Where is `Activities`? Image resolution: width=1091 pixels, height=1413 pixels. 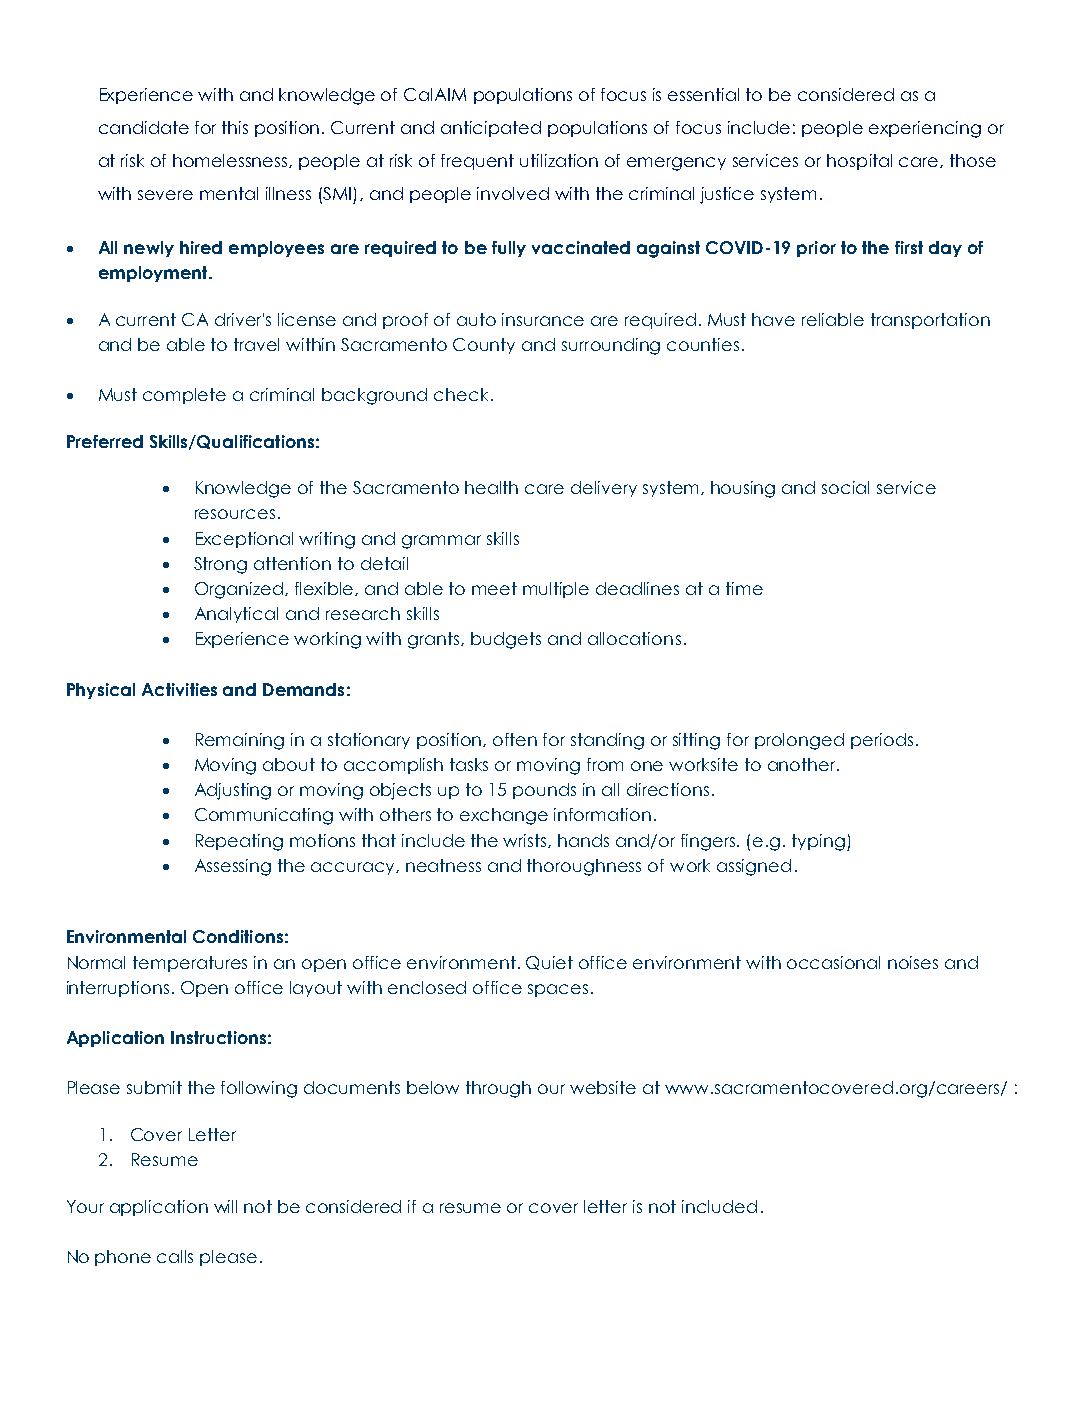
Activities is located at coordinates (179, 689).
